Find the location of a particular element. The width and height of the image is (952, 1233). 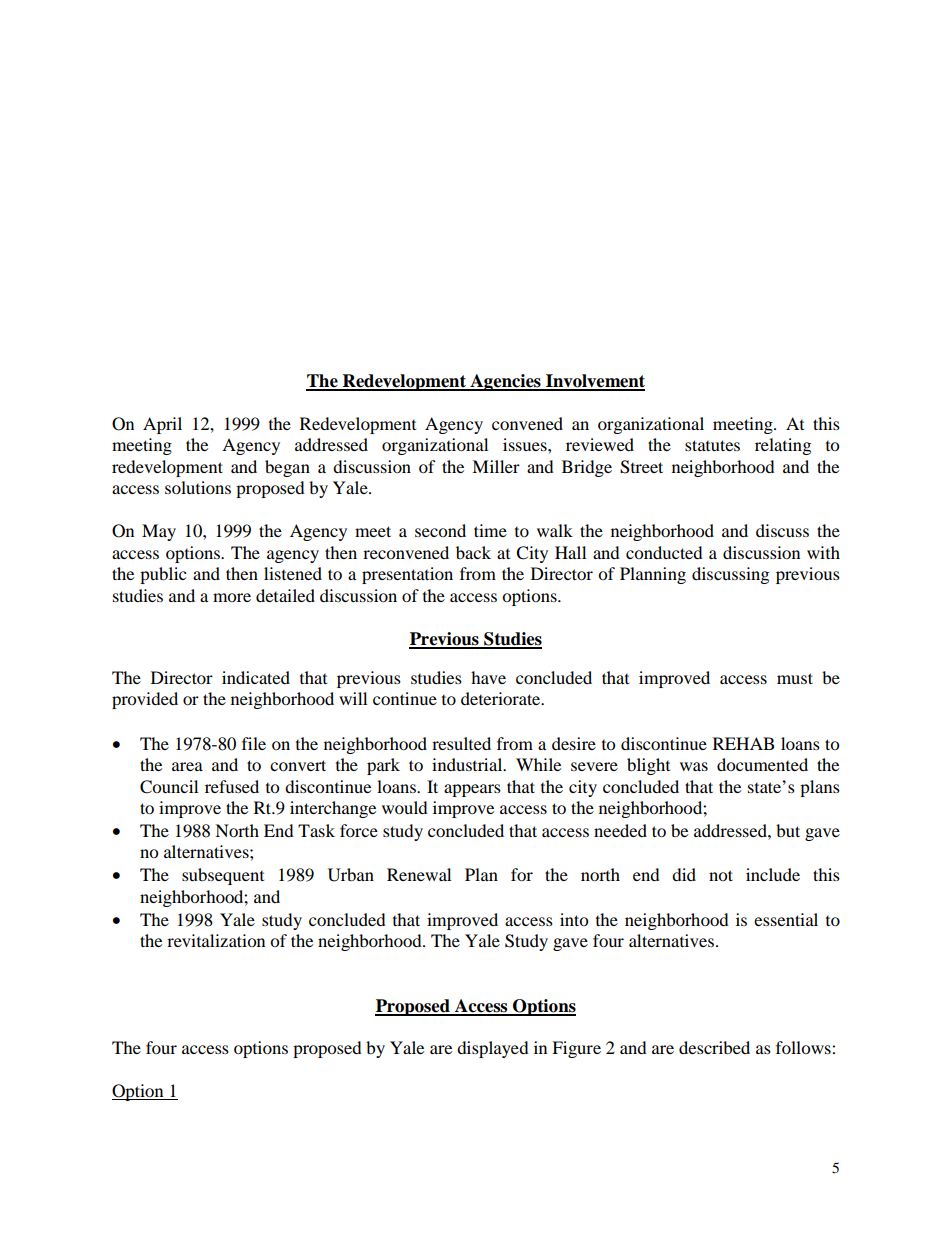

indicated is located at coordinates (256, 677).
